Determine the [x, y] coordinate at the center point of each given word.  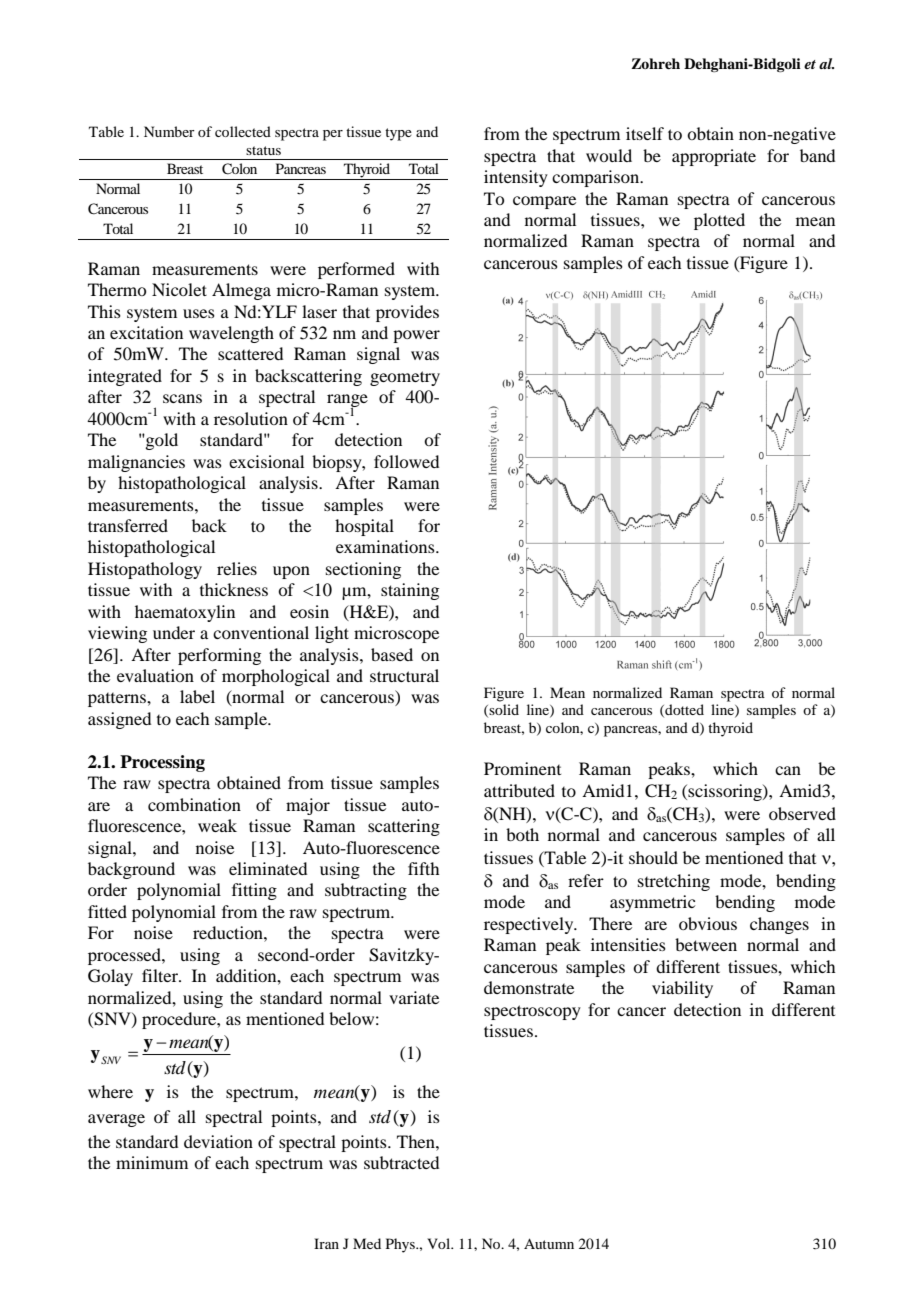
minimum [152, 1162]
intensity [516, 178]
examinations [386, 546]
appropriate [714, 157]
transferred [128, 525]
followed [406, 461]
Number [169, 131]
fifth [423, 868]
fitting [254, 891]
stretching [674, 882]
